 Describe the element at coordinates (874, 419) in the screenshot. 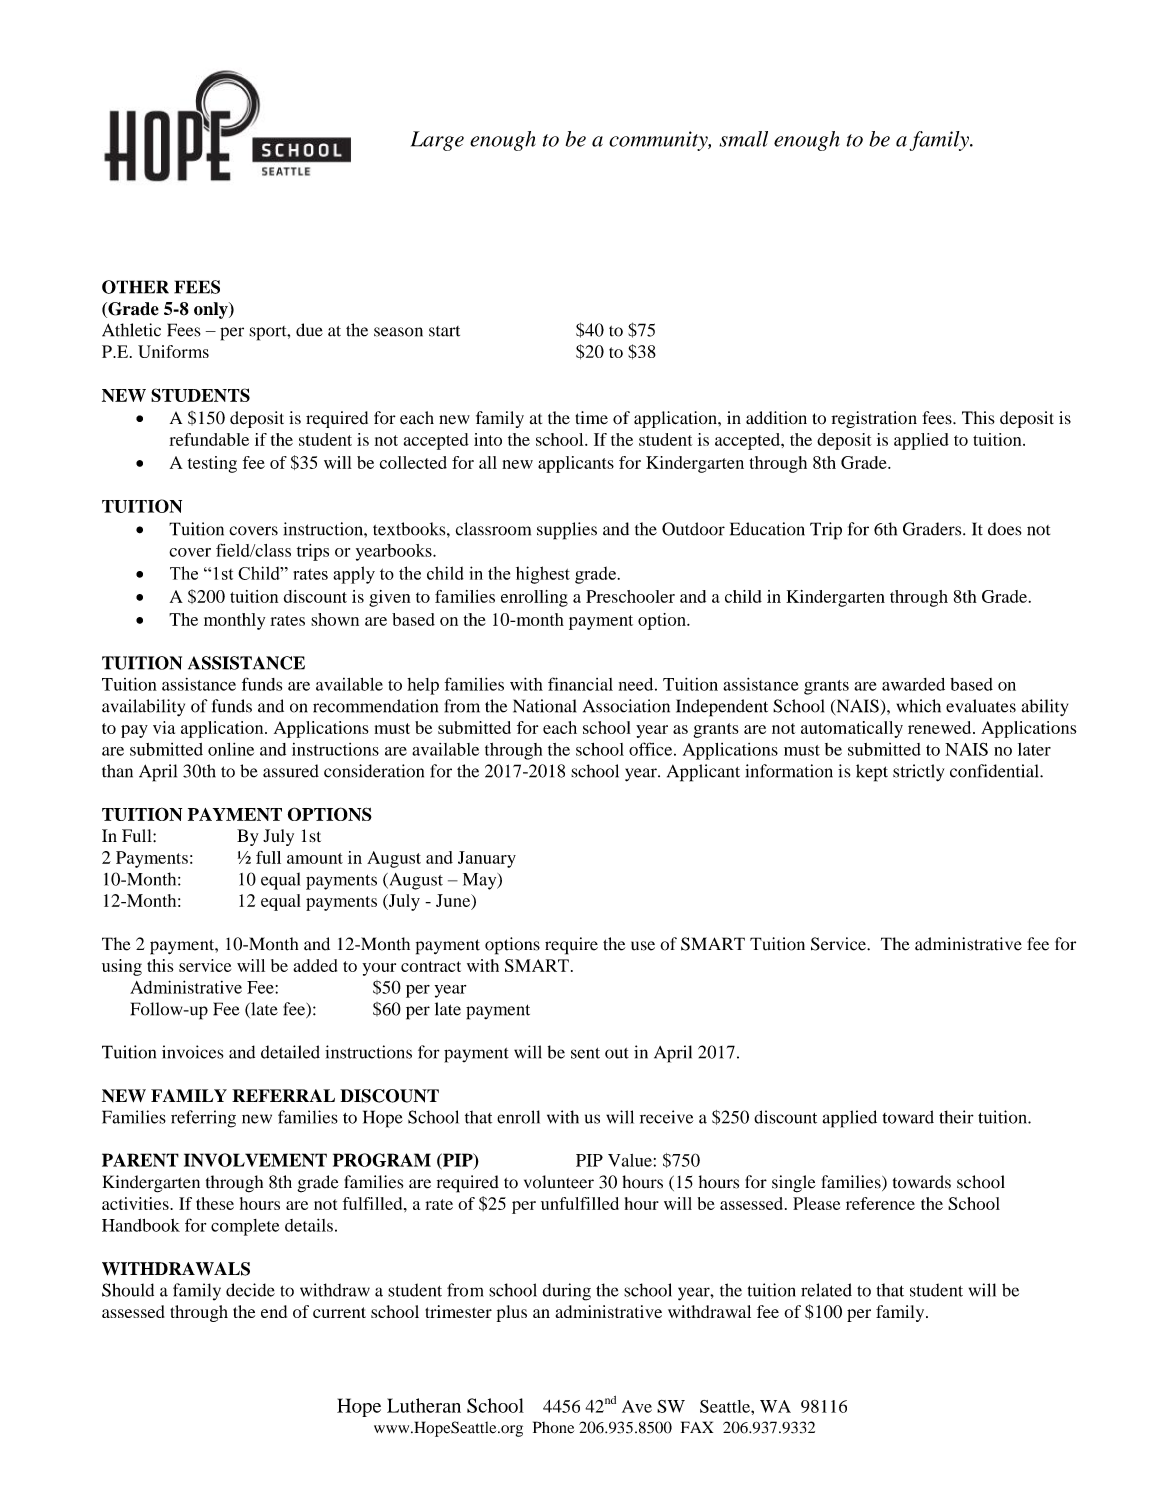

I see `registration` at that location.
